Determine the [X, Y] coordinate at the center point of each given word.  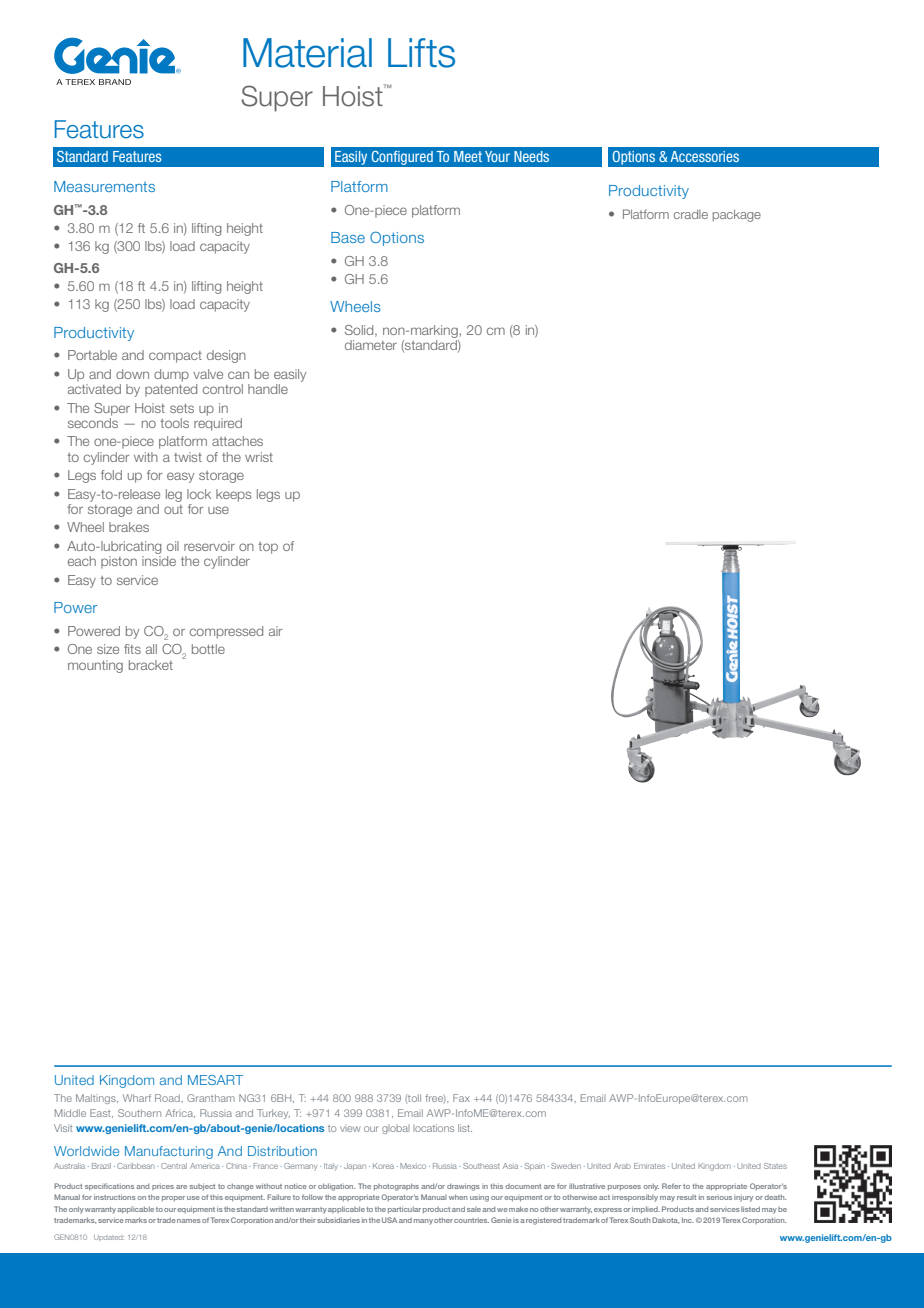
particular [404, 1209]
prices [163, 1186]
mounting [95, 666]
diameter [371, 345]
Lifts [421, 53]
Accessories [704, 156]
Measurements [104, 186]
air [275, 631]
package [737, 216]
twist [188, 457]
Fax [461, 1098]
